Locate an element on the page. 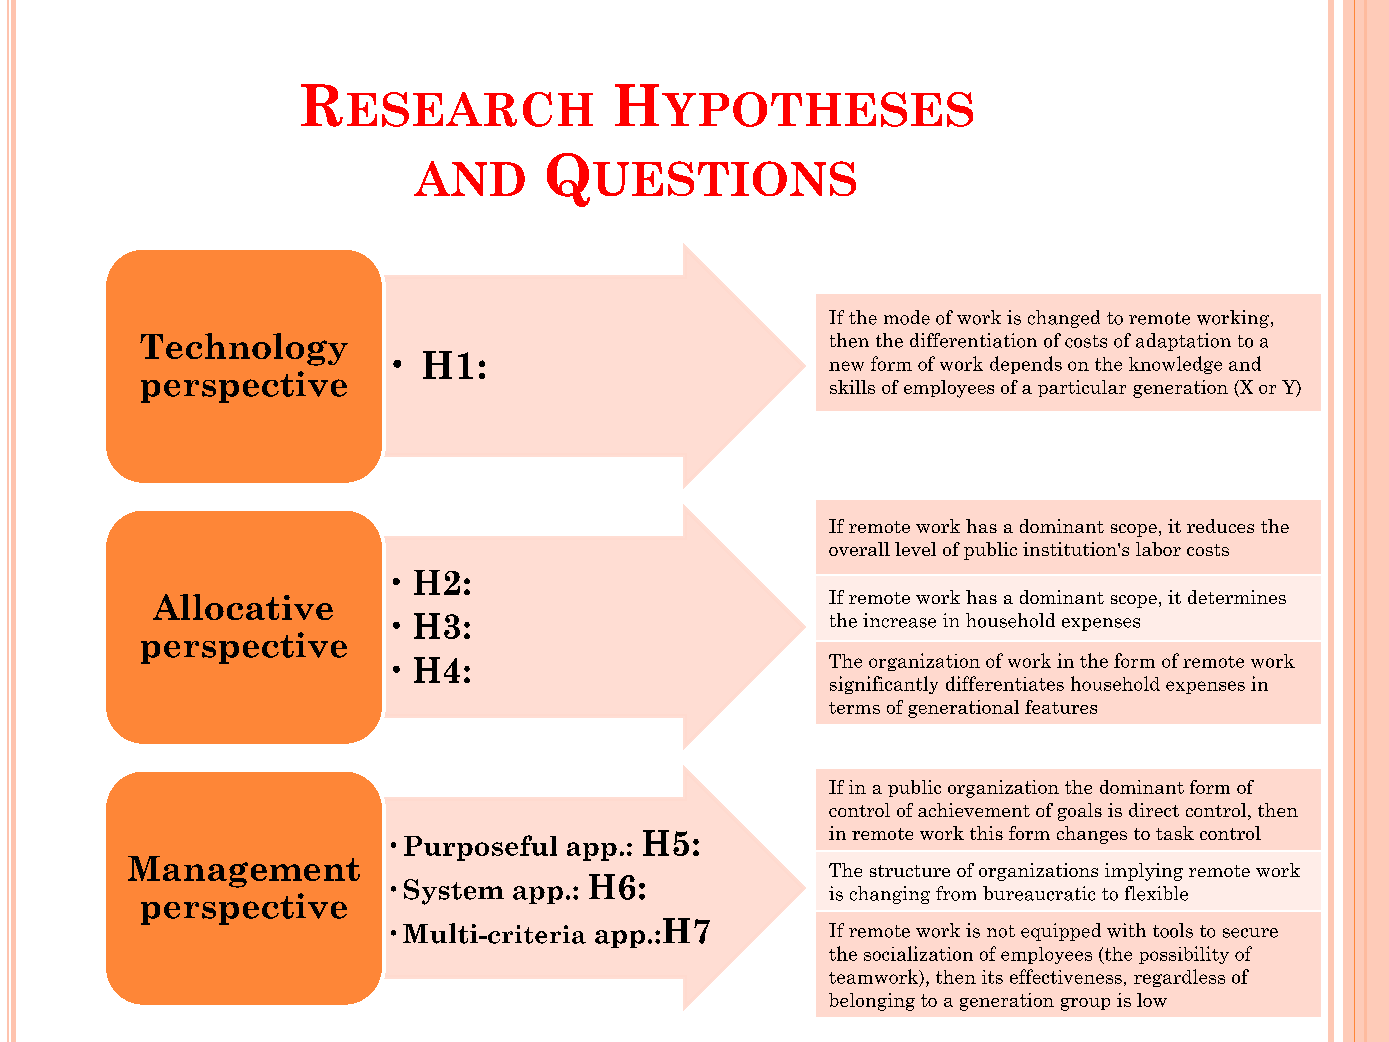 The image size is (1389, 1042). new is located at coordinates (846, 366).
